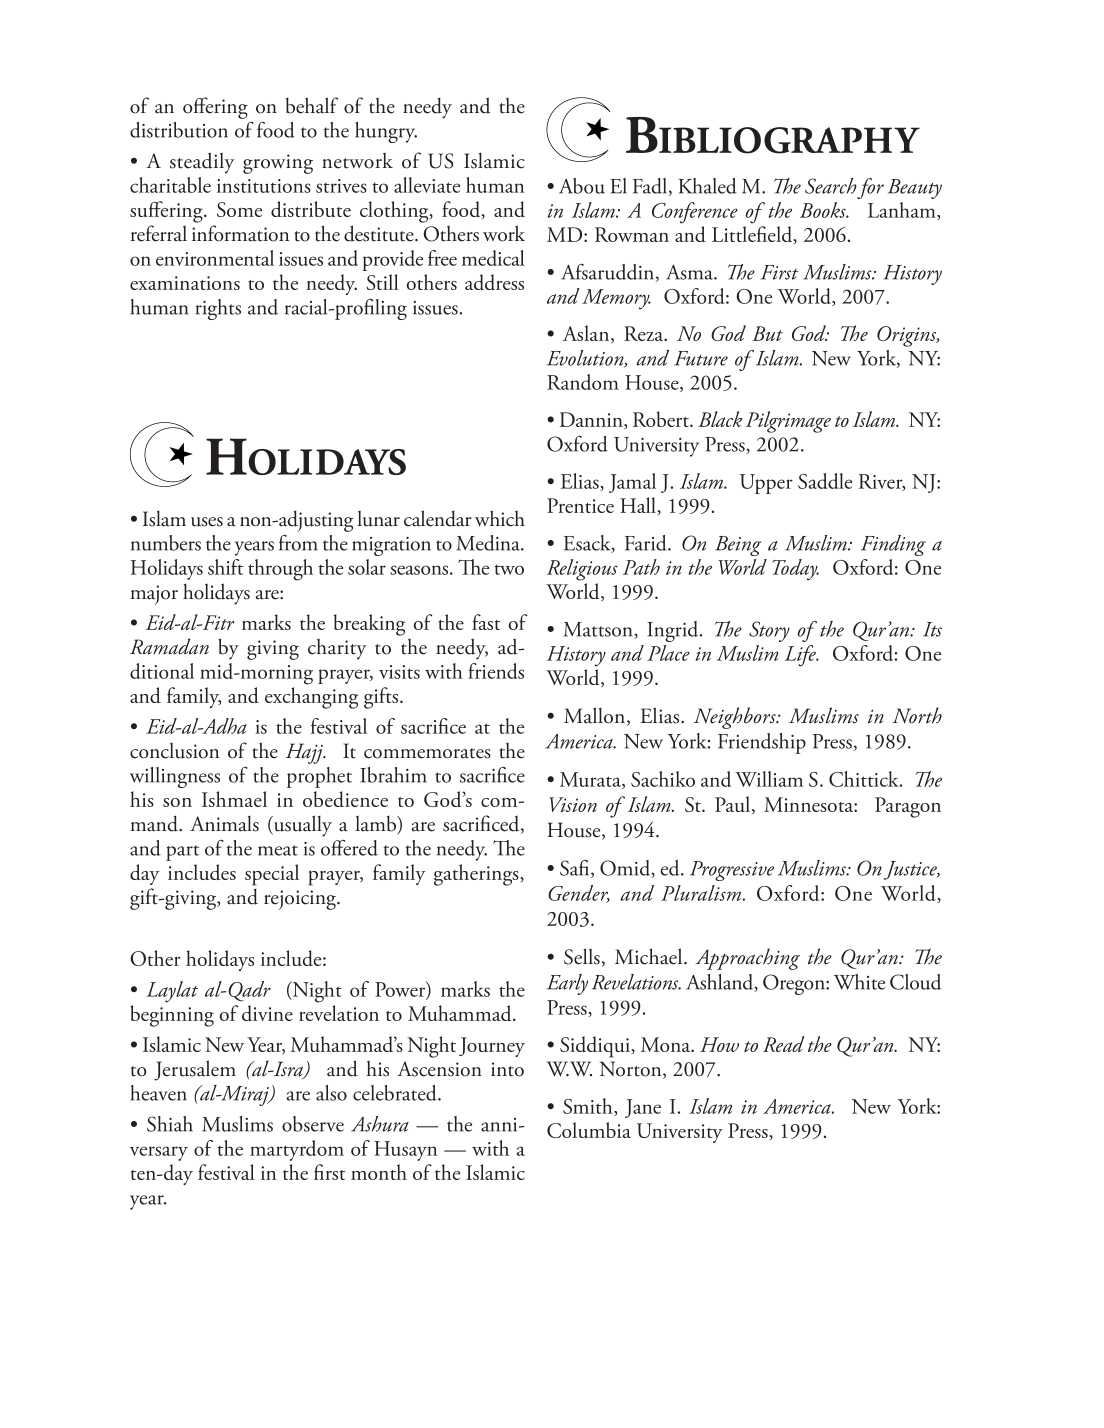 The width and height of the document is (1104, 1428). I want to click on Progressive, so click(732, 871).
